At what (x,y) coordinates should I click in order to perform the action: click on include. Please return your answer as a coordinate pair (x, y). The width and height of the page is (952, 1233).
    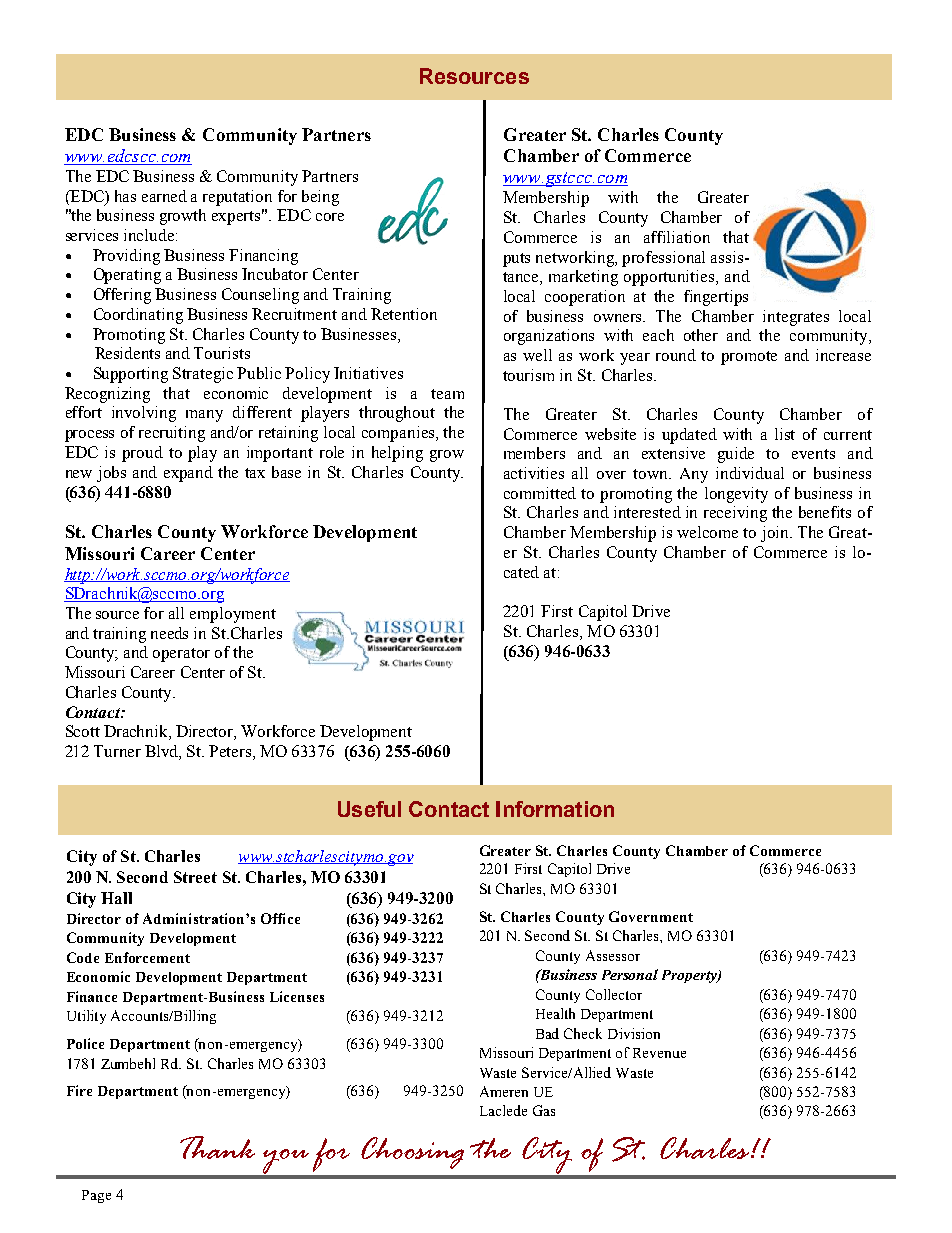
    Looking at the image, I should click on (149, 235).
